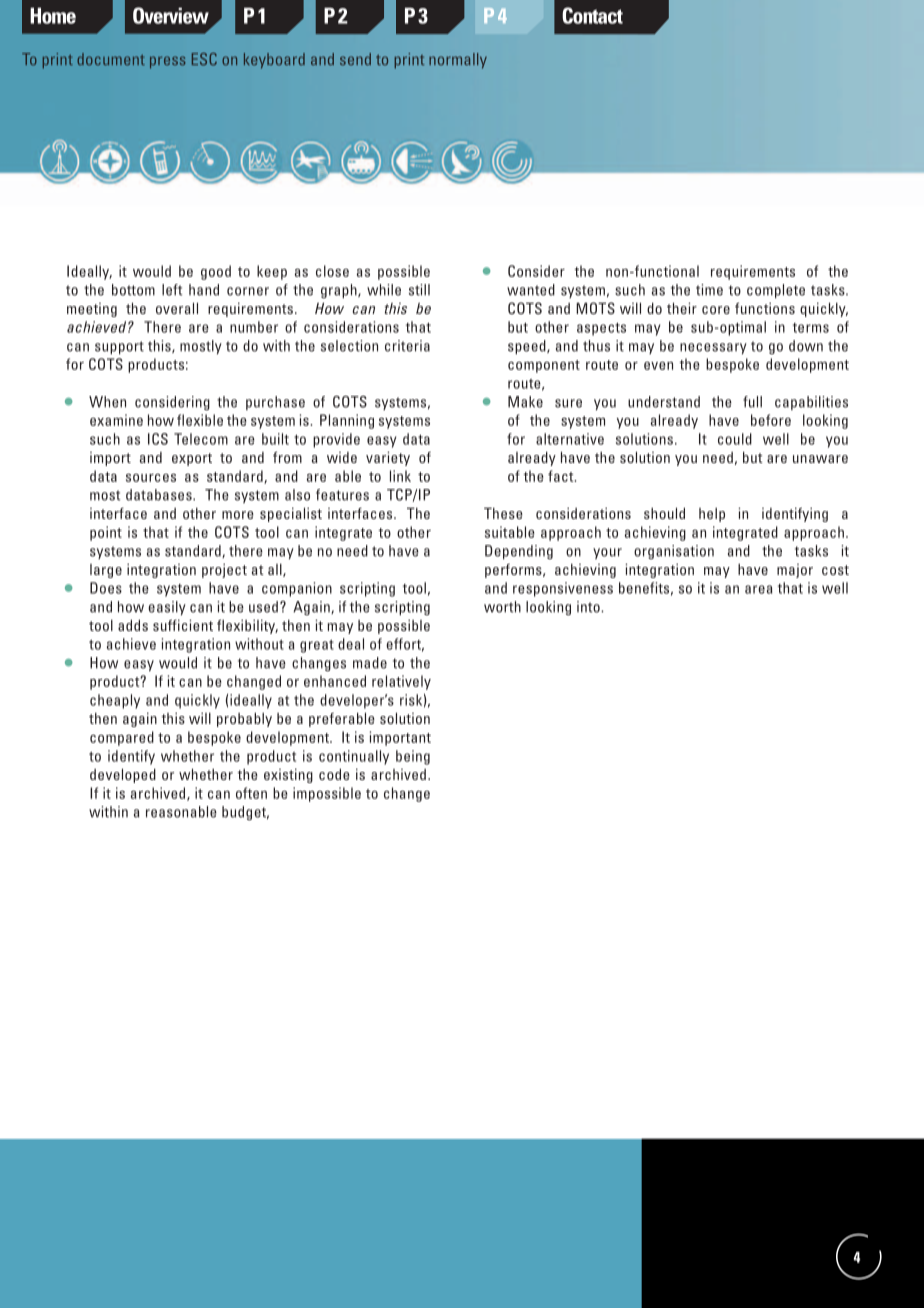 The width and height of the page is (924, 1308). Describe the element at coordinates (458, 61) in the page. I see `normally` at that location.
